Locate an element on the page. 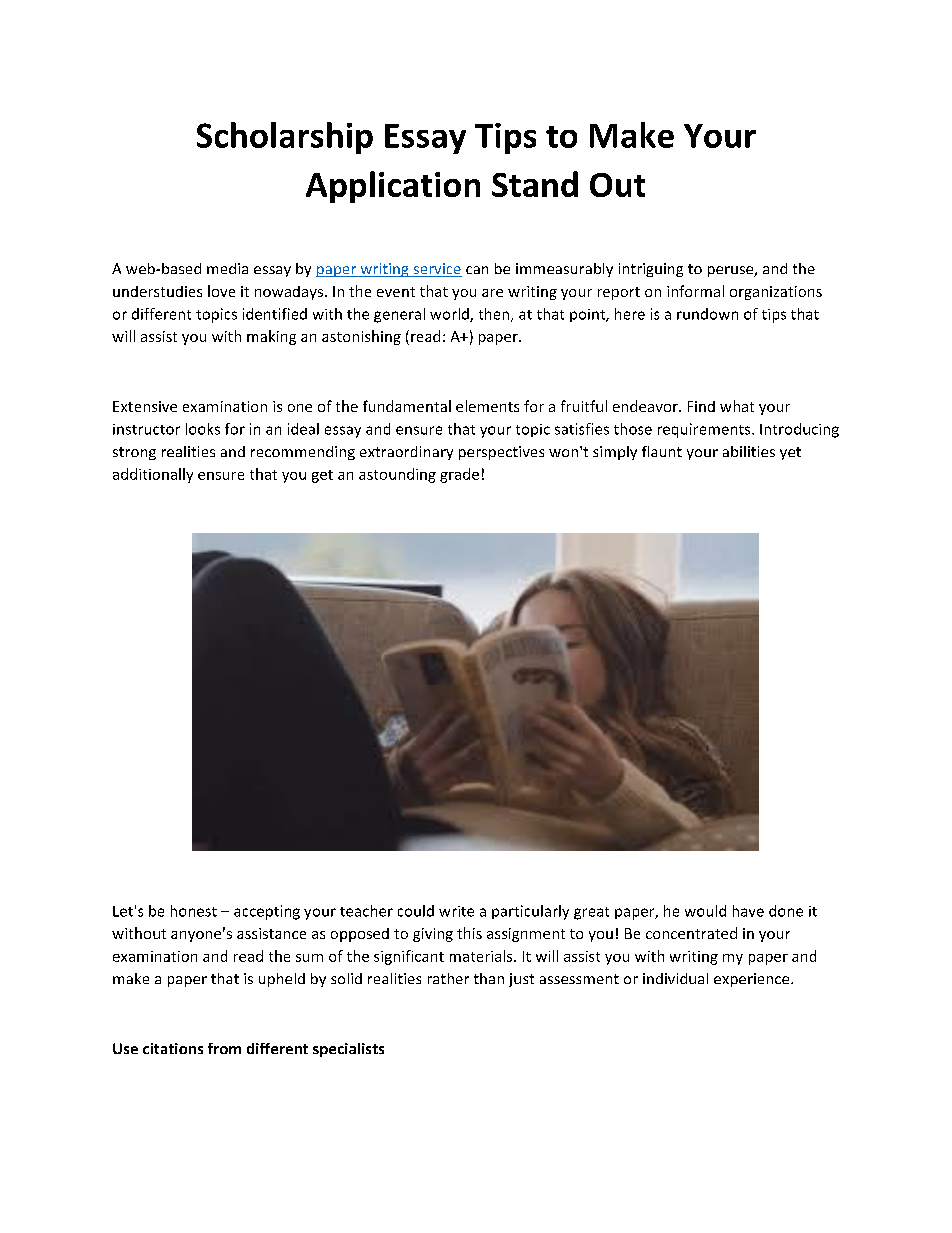 Image resolution: width=952 pixels, height=1233 pixels. rather is located at coordinates (448, 978).
